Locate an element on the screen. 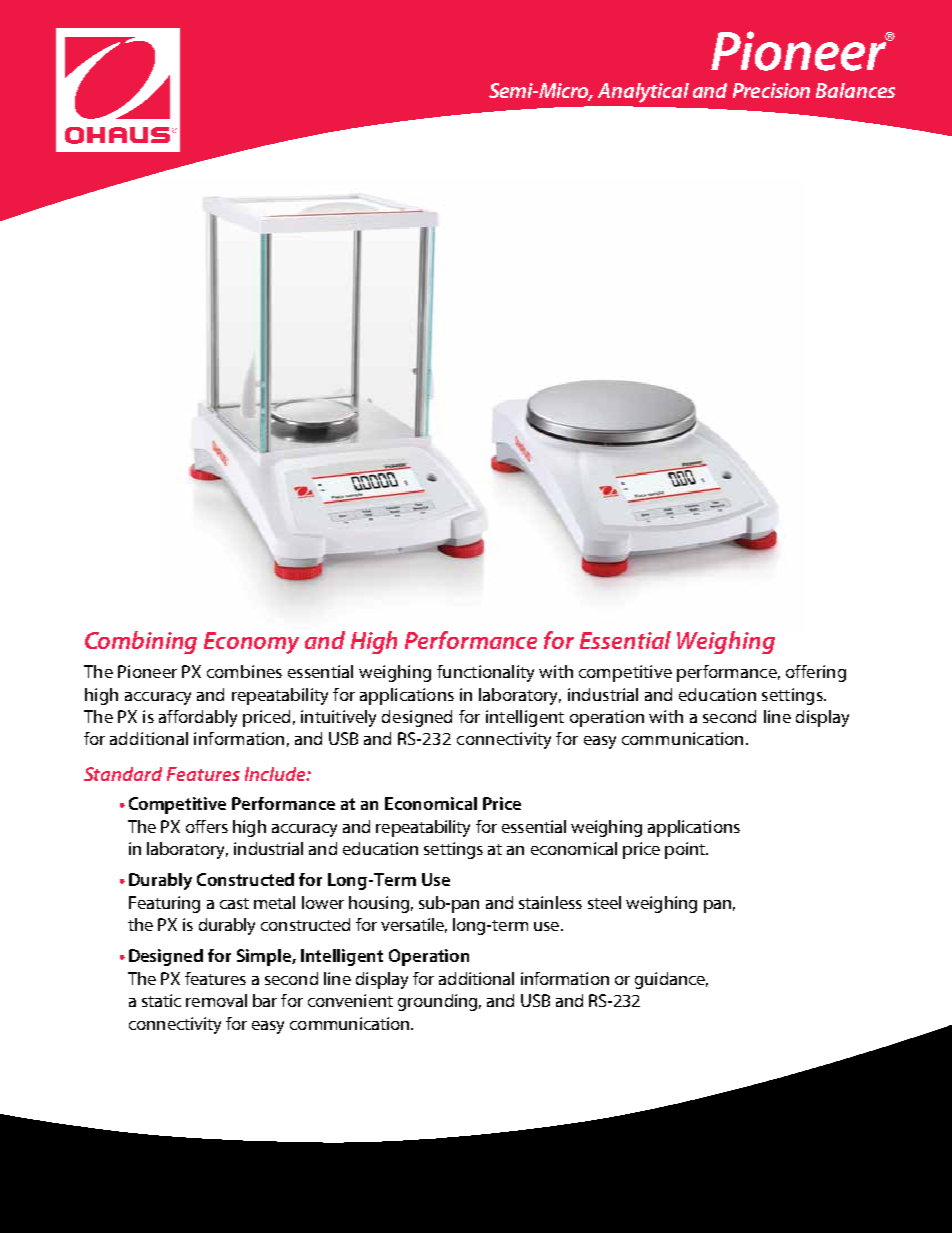  Analytical is located at coordinates (643, 93).
